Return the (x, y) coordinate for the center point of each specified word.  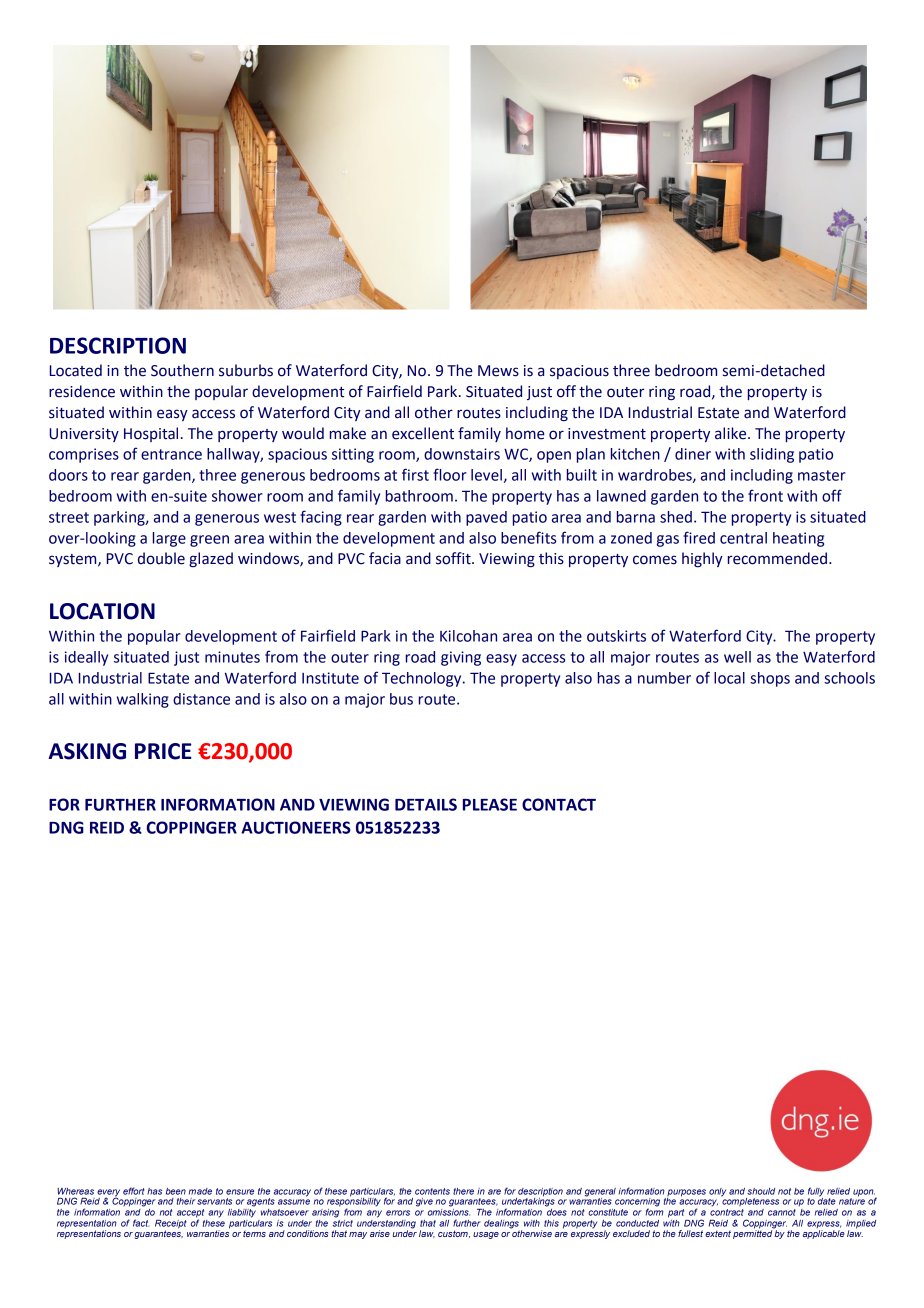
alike (732, 433)
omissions (449, 1211)
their (185, 1201)
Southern (182, 370)
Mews (498, 371)
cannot (782, 1212)
